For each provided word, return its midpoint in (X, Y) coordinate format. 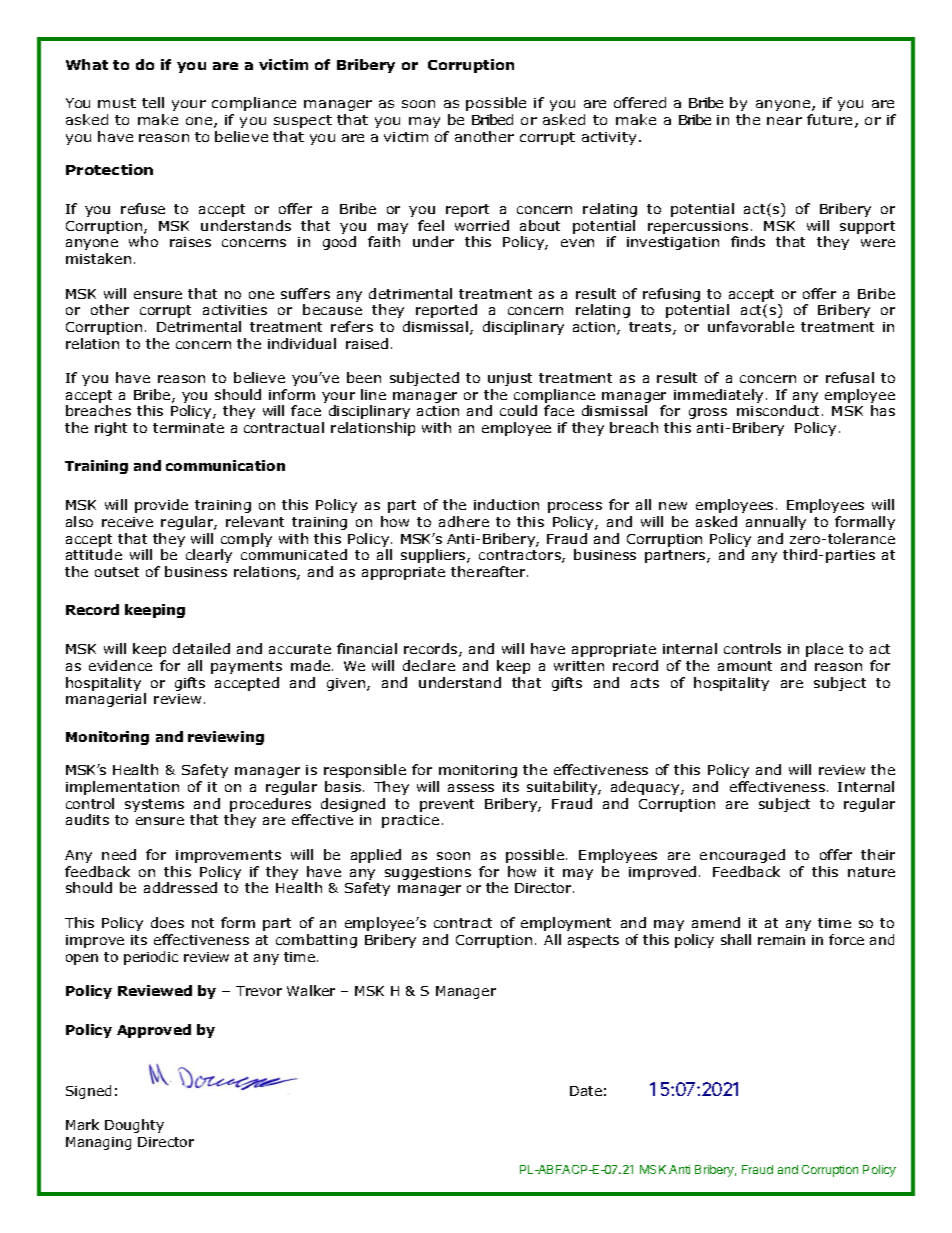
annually (776, 523)
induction (506, 504)
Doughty (134, 1126)
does (167, 922)
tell (153, 102)
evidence (120, 665)
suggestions (428, 873)
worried (482, 225)
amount (745, 666)
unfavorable (751, 326)
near (784, 121)
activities (235, 310)
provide (161, 506)
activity (609, 138)
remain (781, 940)
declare (429, 665)
